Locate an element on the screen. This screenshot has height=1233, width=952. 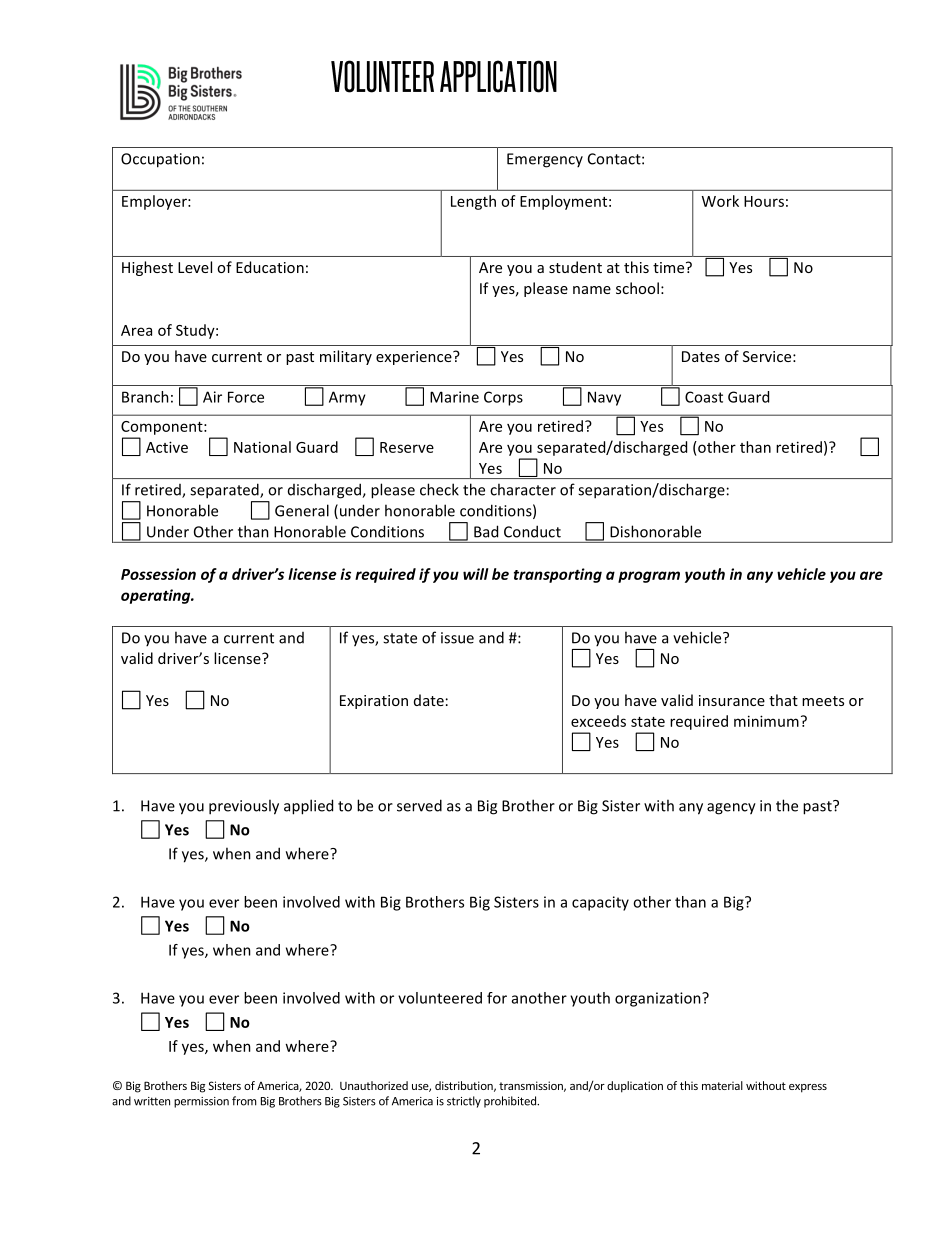
strictly is located at coordinates (464, 1102).
